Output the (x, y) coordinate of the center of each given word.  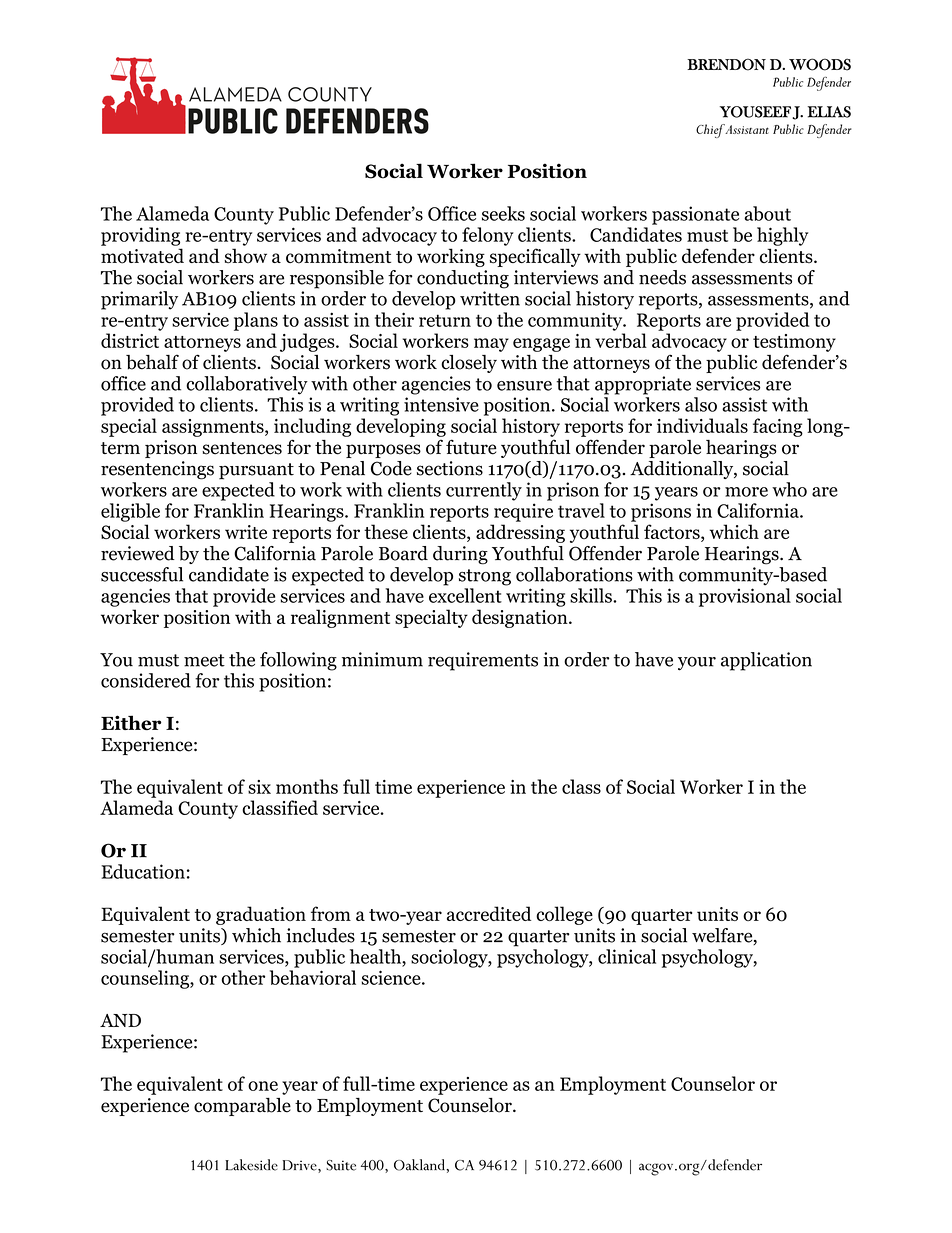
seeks (503, 213)
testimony (794, 343)
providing (140, 236)
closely (469, 364)
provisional (745, 597)
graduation (261, 915)
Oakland (420, 1165)
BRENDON (726, 64)
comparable (242, 1107)
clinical (627, 956)
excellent (465, 595)
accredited (489, 913)
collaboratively (247, 385)
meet (204, 660)
